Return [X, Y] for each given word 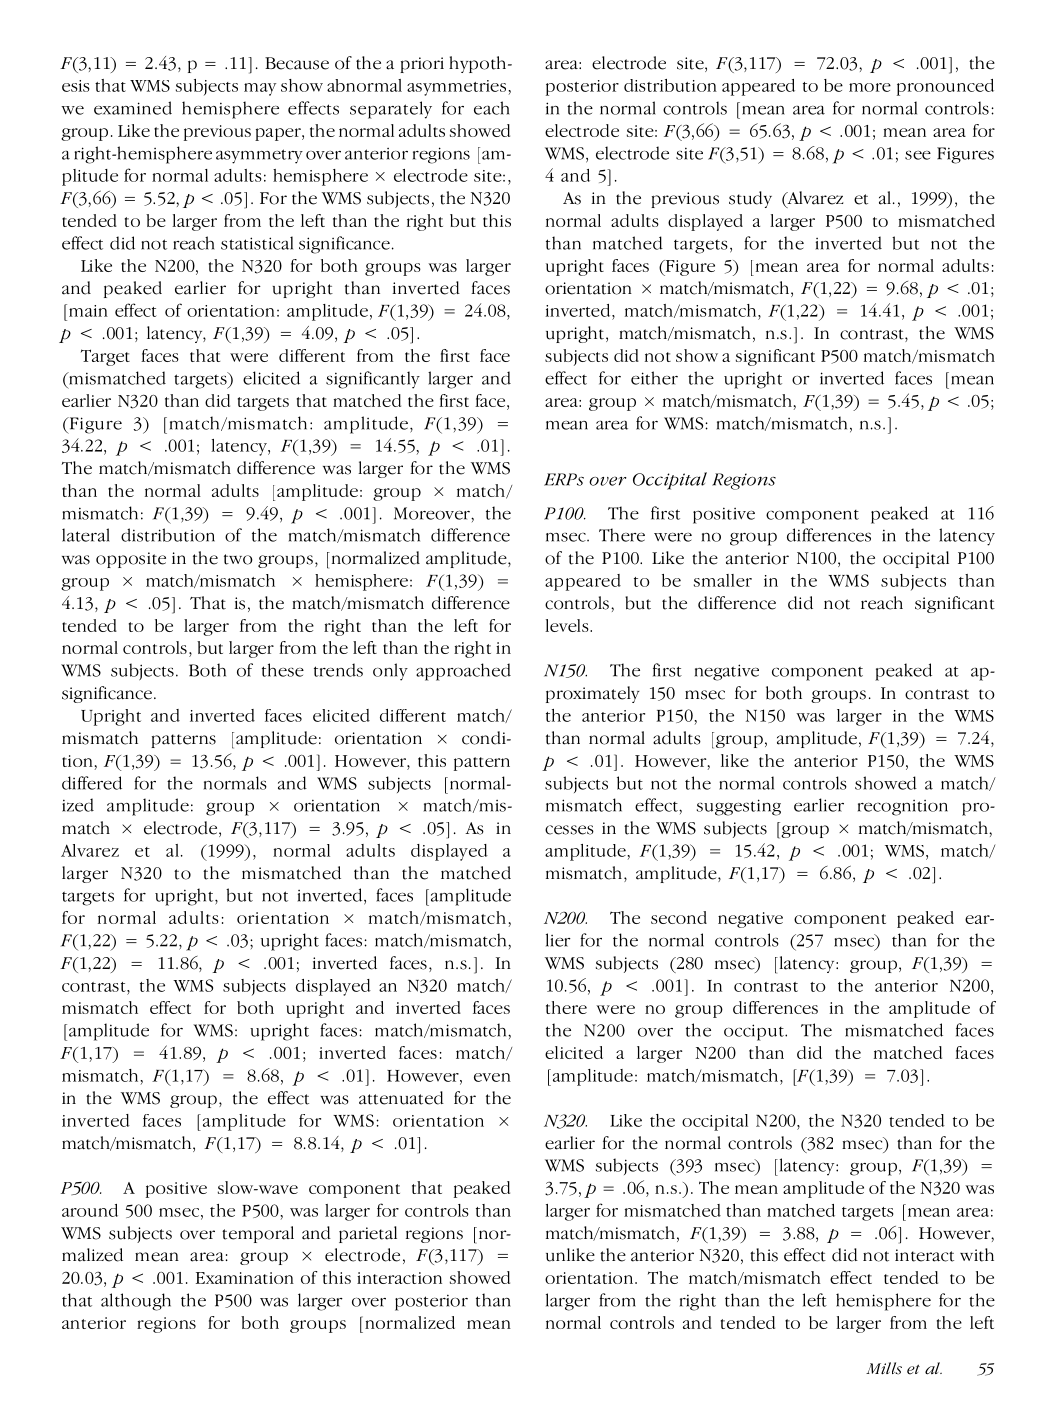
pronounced [945, 87]
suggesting [739, 807]
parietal [368, 1234]
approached [463, 672]
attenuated [401, 1098]
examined [133, 108]
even [492, 1077]
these [283, 670]
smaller [723, 580]
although [136, 1302]
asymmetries [456, 88]
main [88, 311]
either [654, 378]
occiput [755, 1032]
